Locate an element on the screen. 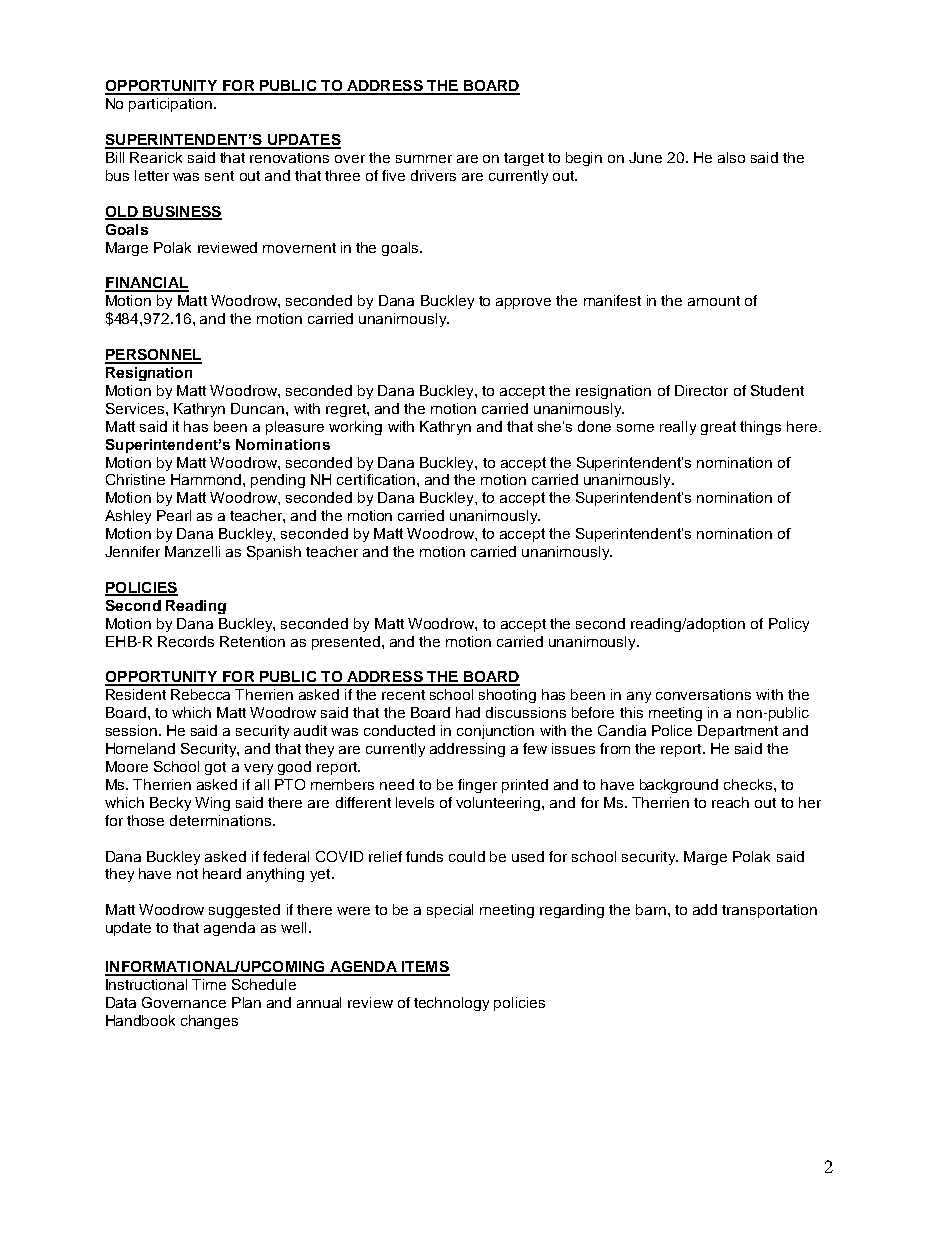  also is located at coordinates (731, 157).
